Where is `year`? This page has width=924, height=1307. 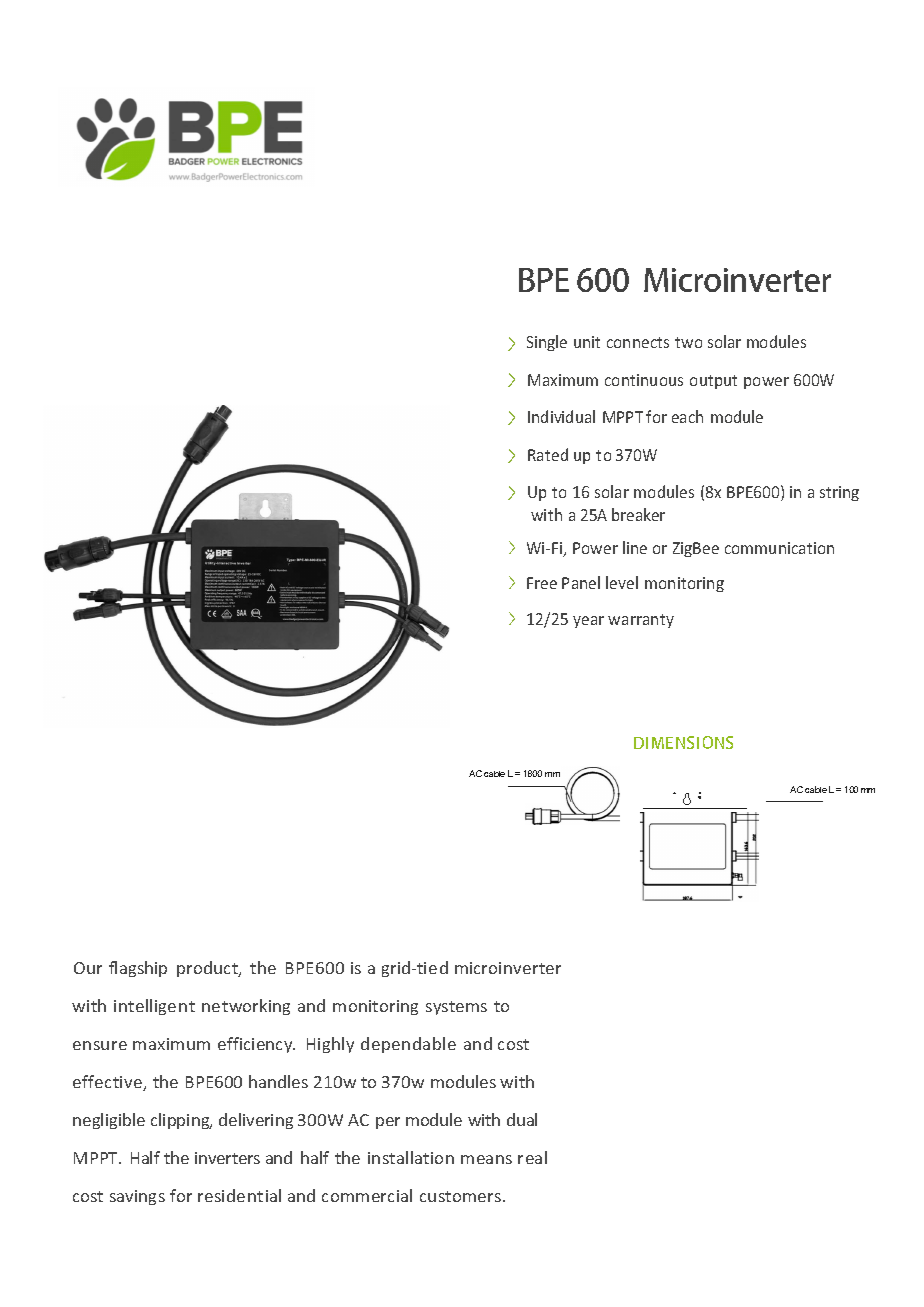
year is located at coordinates (588, 622).
